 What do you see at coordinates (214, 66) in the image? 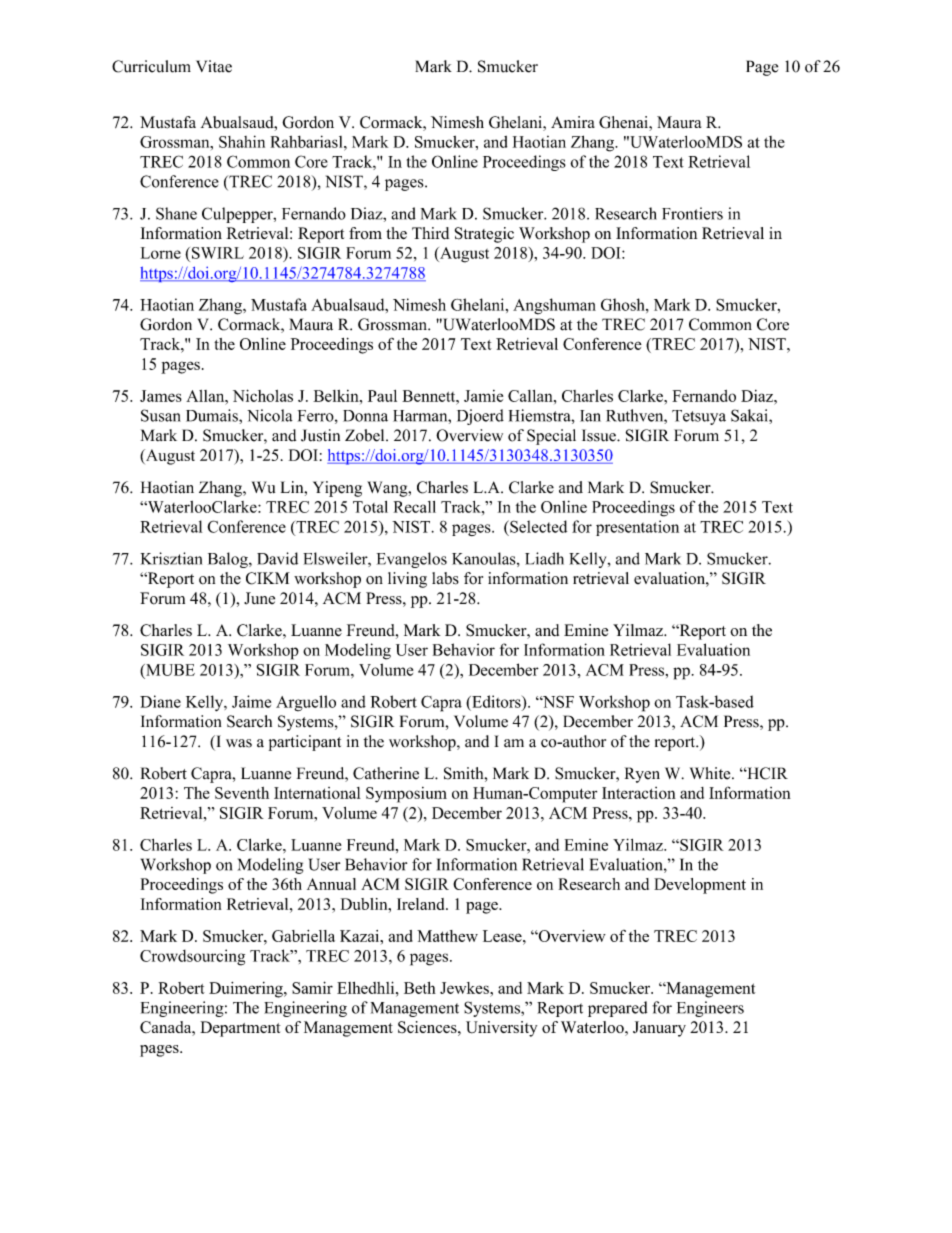
I see `Vitae` at bounding box center [214, 66].
